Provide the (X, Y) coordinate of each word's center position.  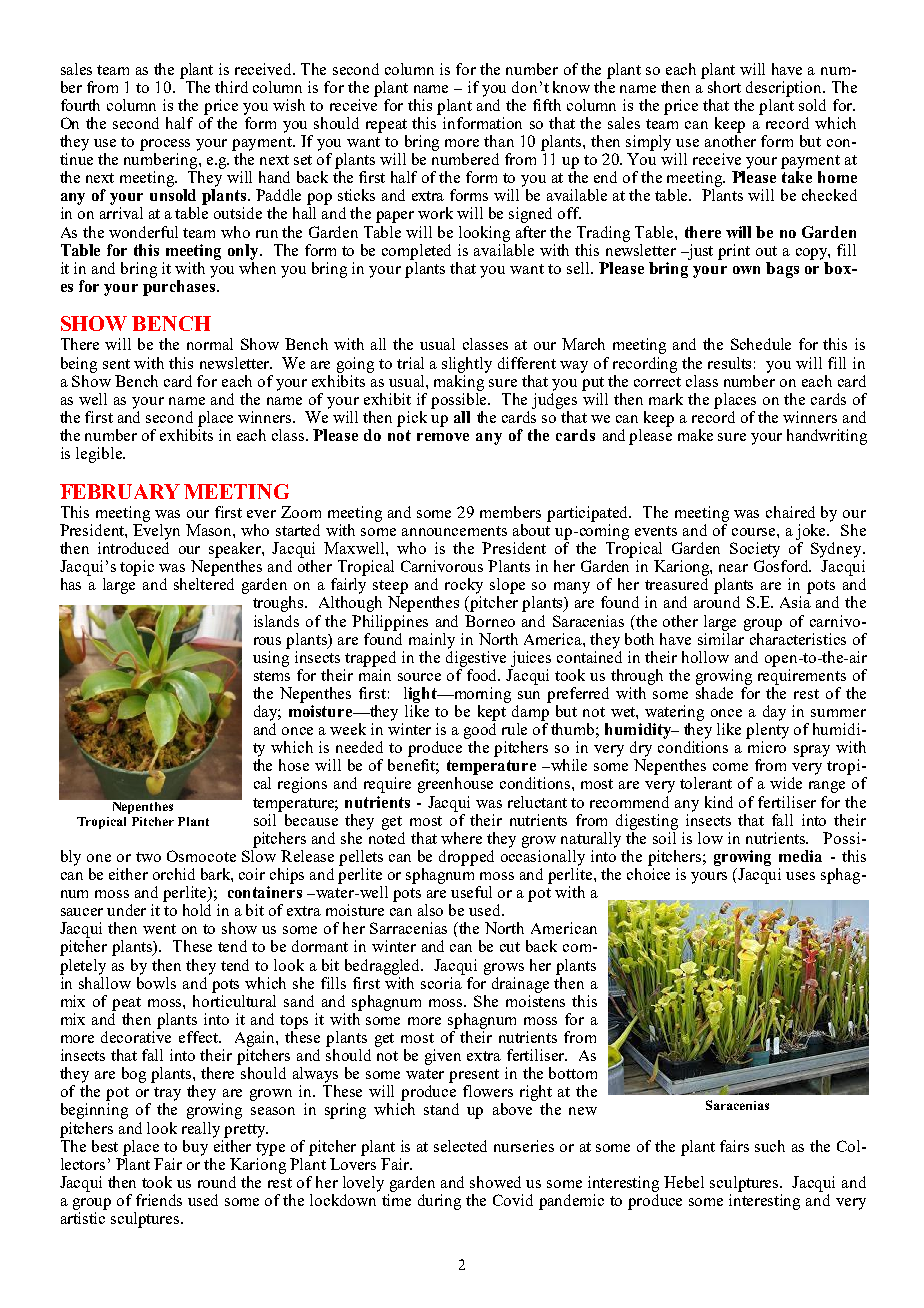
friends (159, 1200)
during (439, 1202)
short (724, 87)
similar (722, 637)
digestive (476, 657)
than (499, 141)
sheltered (204, 584)
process (165, 145)
